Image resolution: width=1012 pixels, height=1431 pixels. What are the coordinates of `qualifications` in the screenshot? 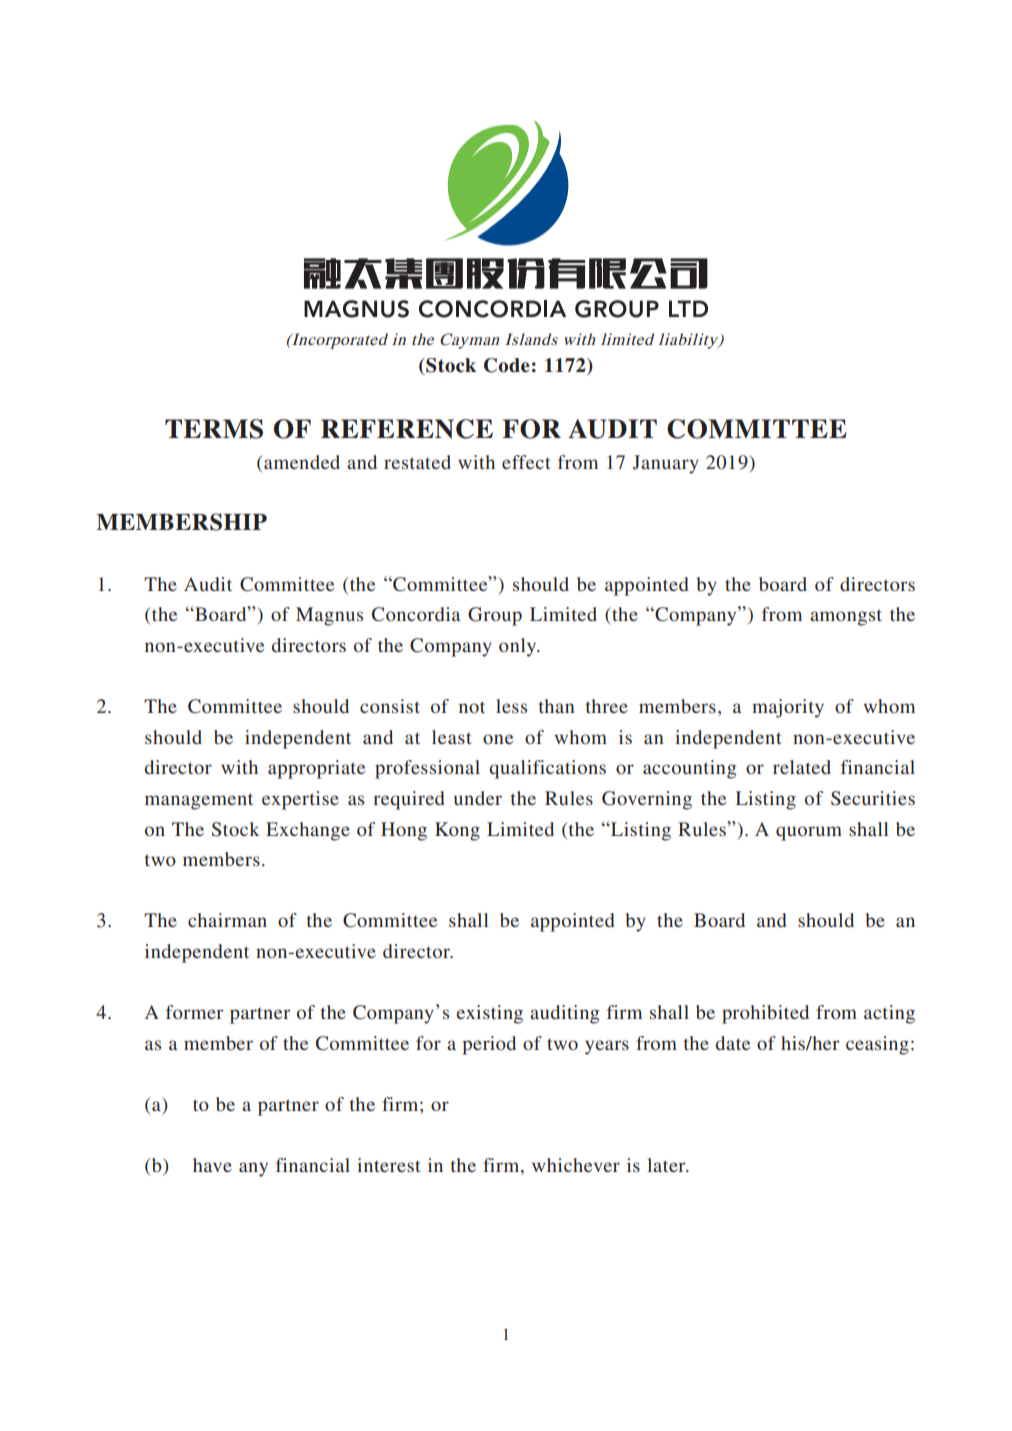 It's located at (547, 769).
